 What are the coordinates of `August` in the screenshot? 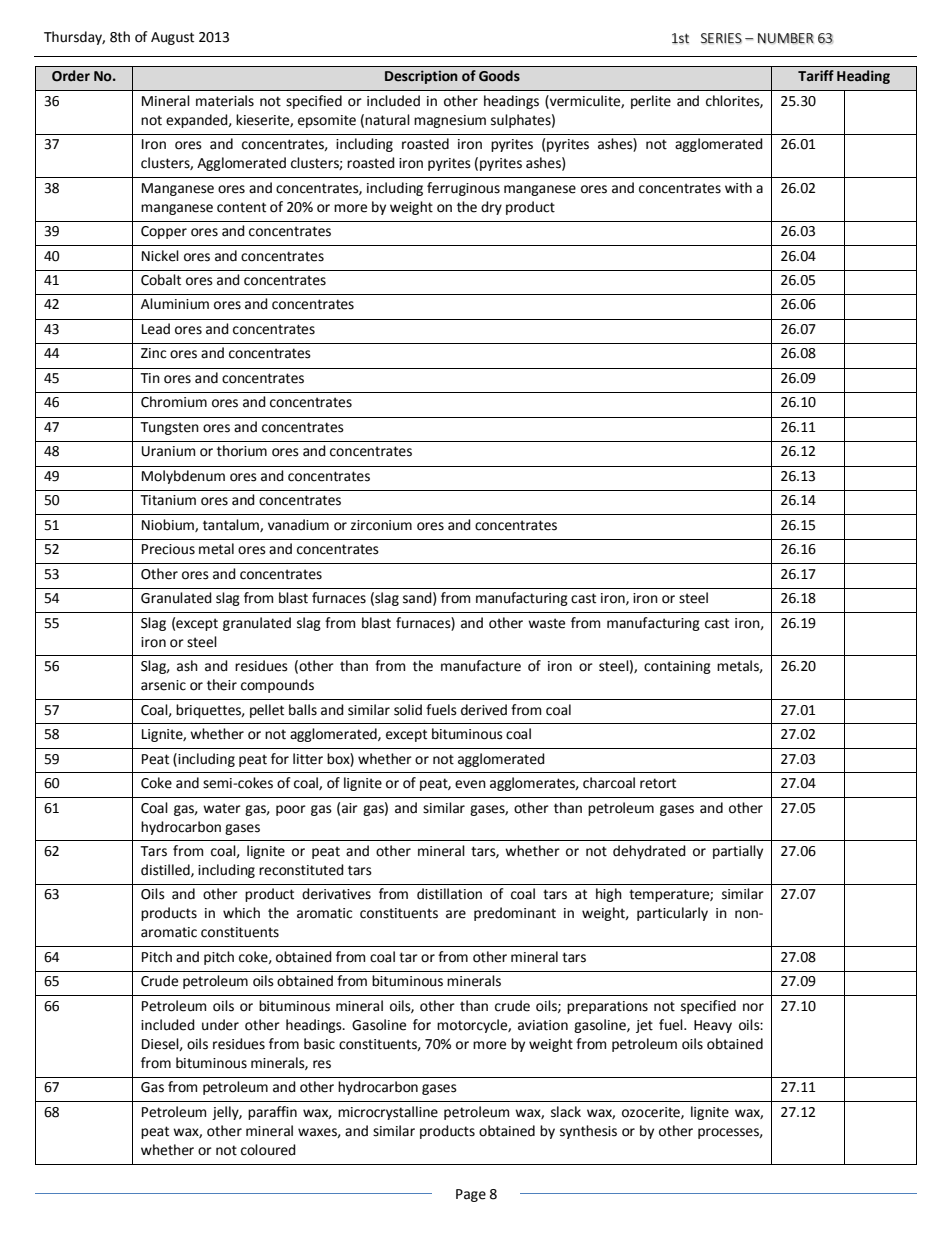 It's located at (172, 38).
